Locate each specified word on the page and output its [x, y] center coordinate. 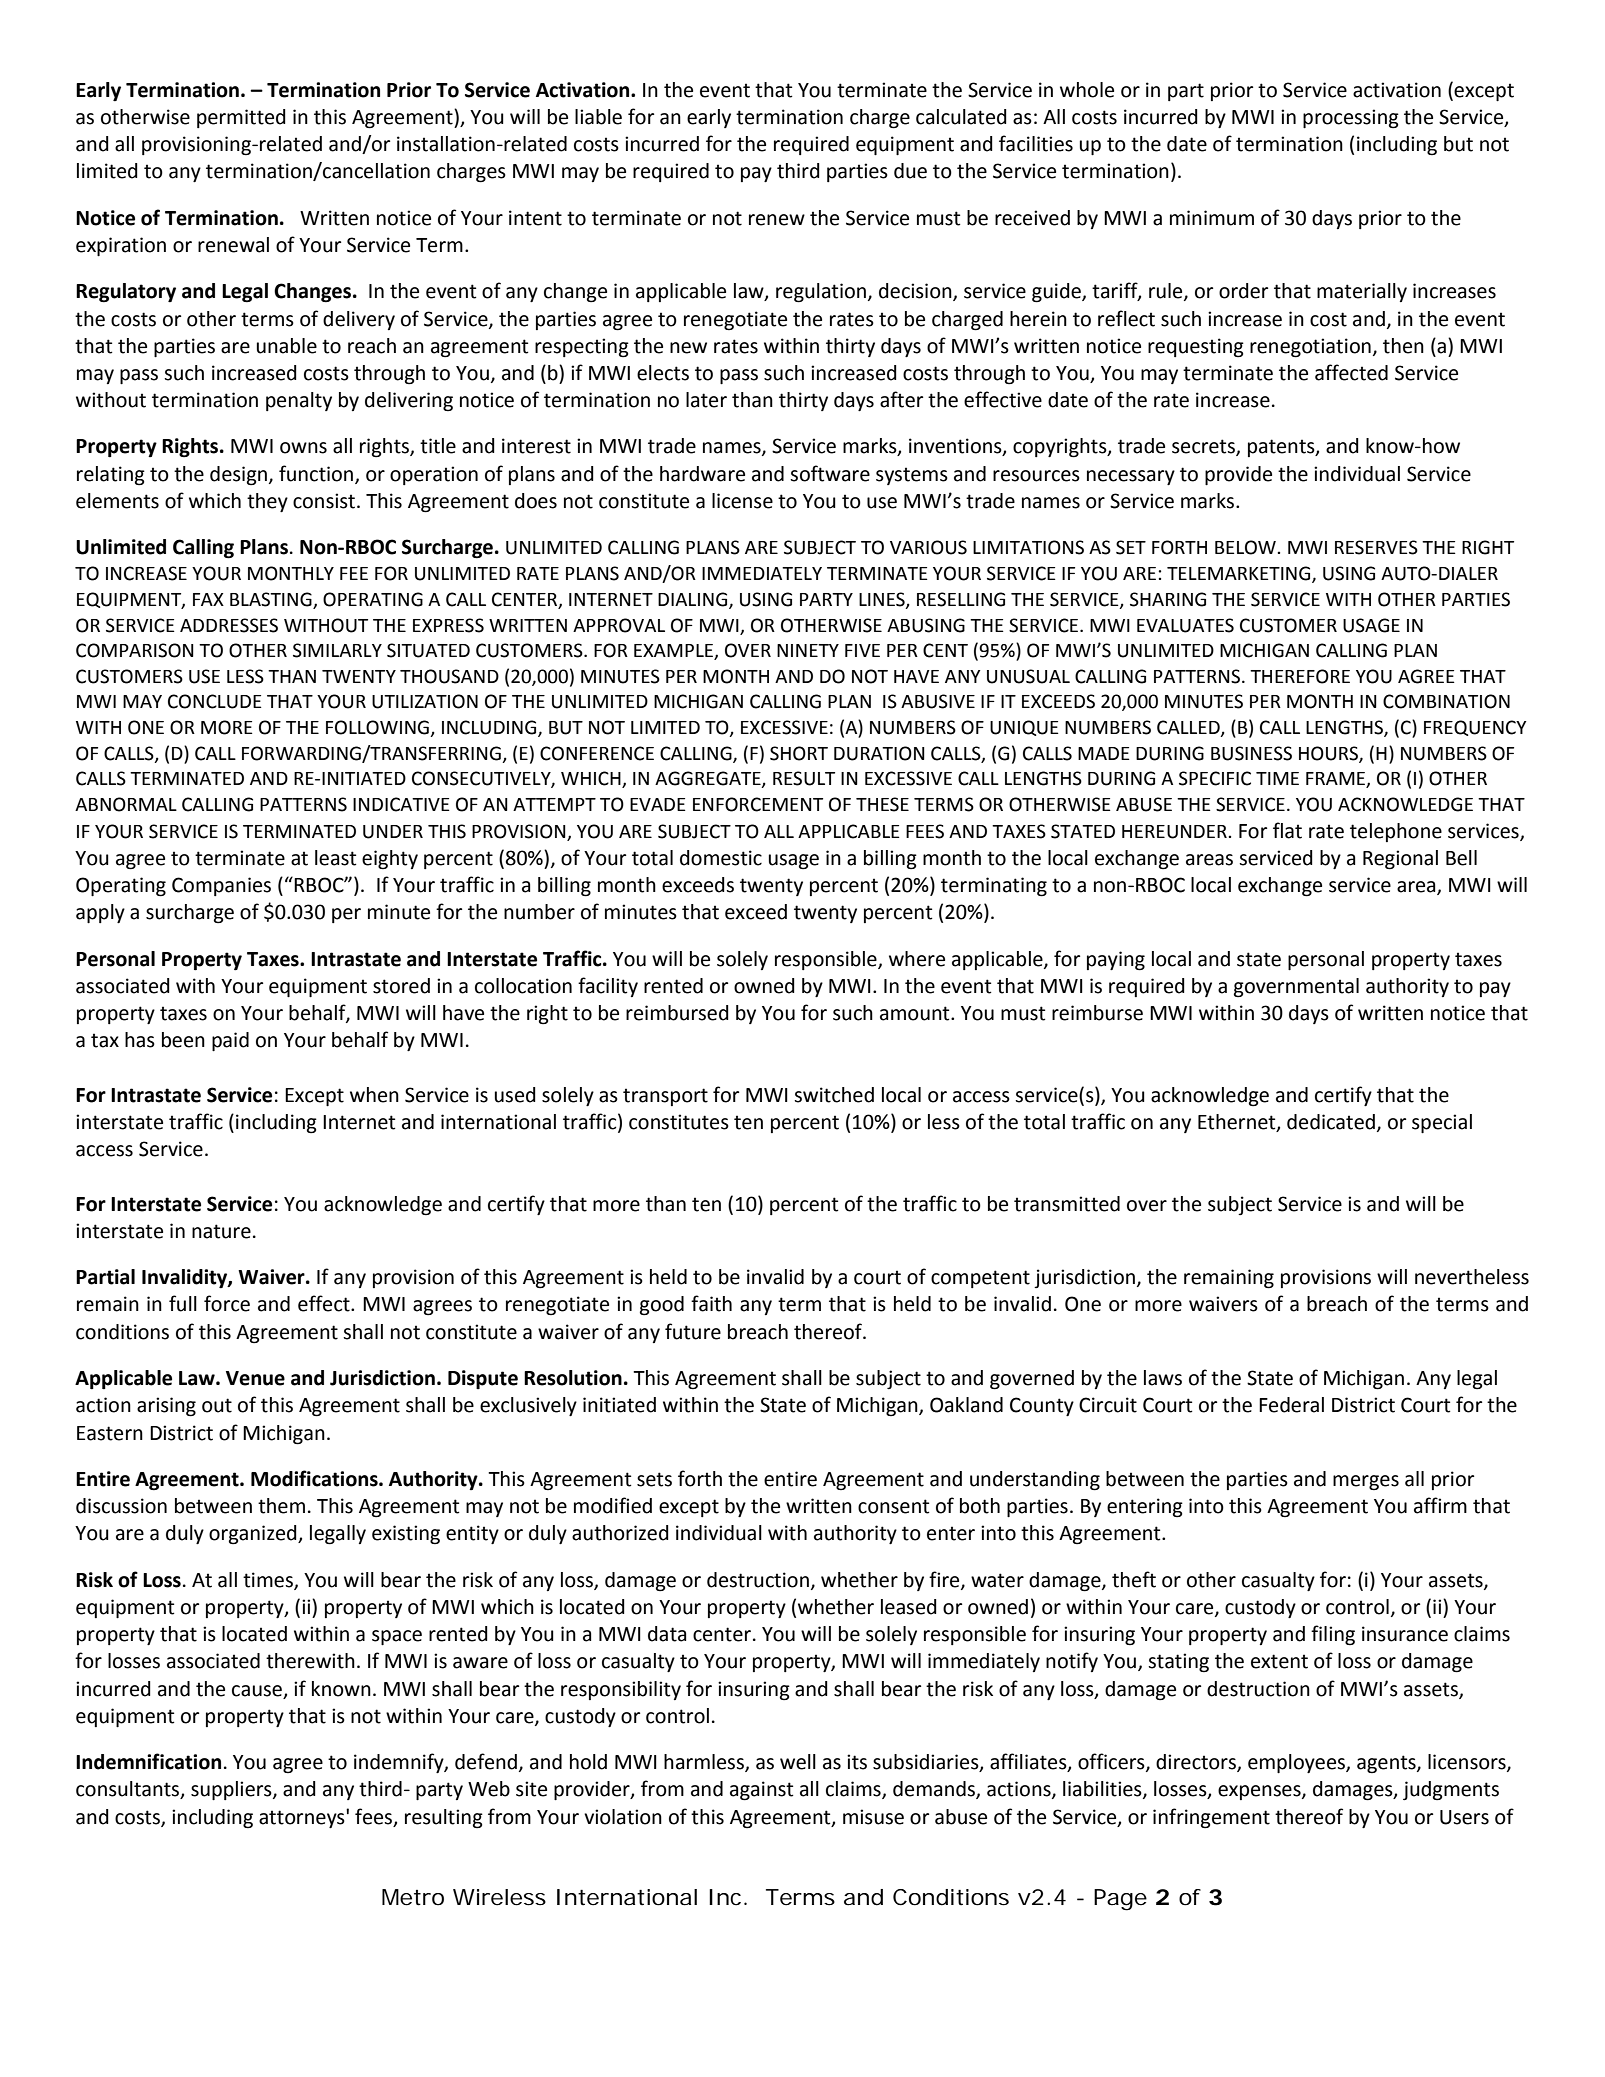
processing [1351, 119]
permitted [241, 118]
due [910, 171]
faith [711, 1303]
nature [221, 1231]
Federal [1291, 1405]
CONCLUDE [215, 701]
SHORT [799, 753]
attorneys [303, 1818]
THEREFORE [1300, 676]
